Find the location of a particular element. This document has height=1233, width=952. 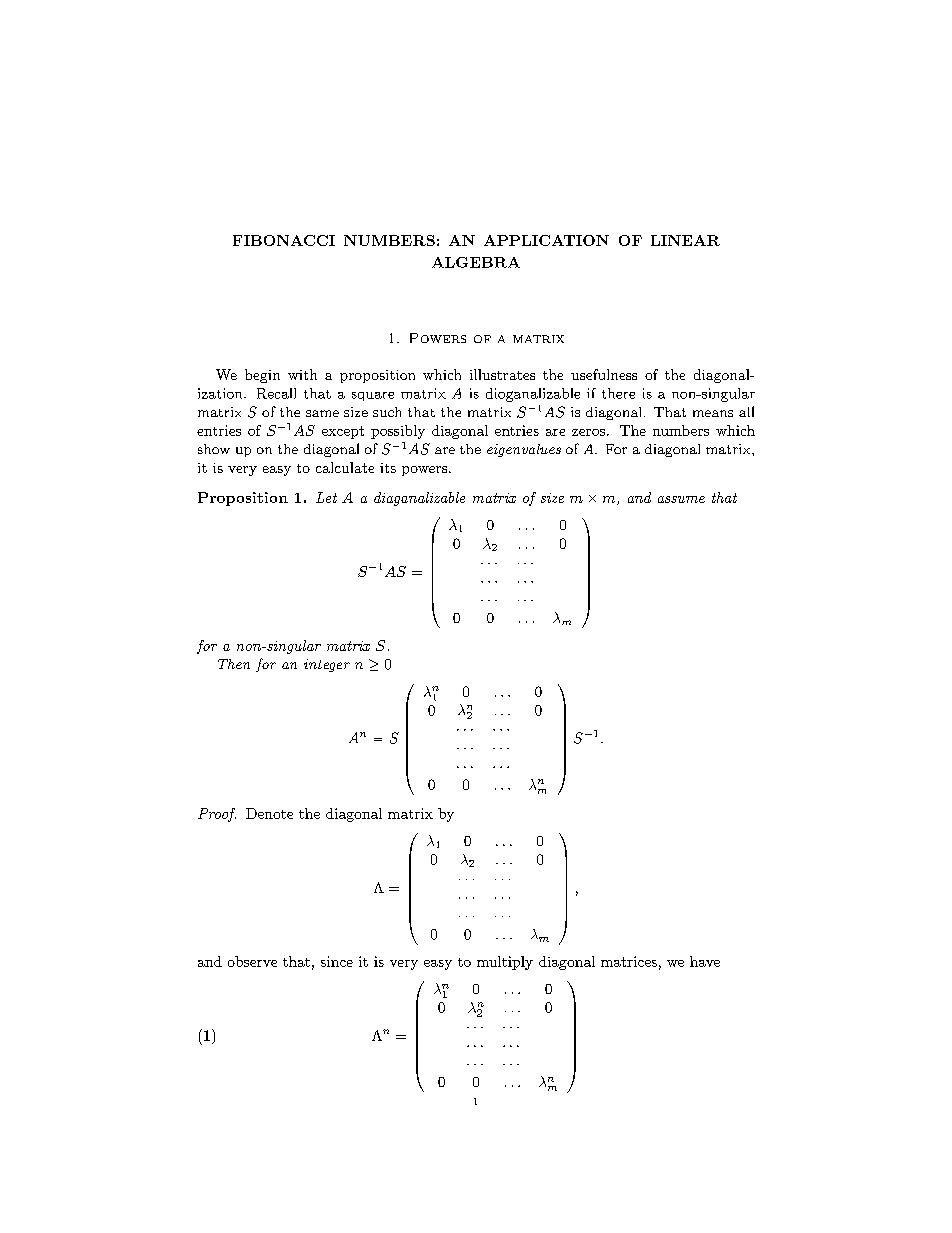

Let is located at coordinates (326, 497).
